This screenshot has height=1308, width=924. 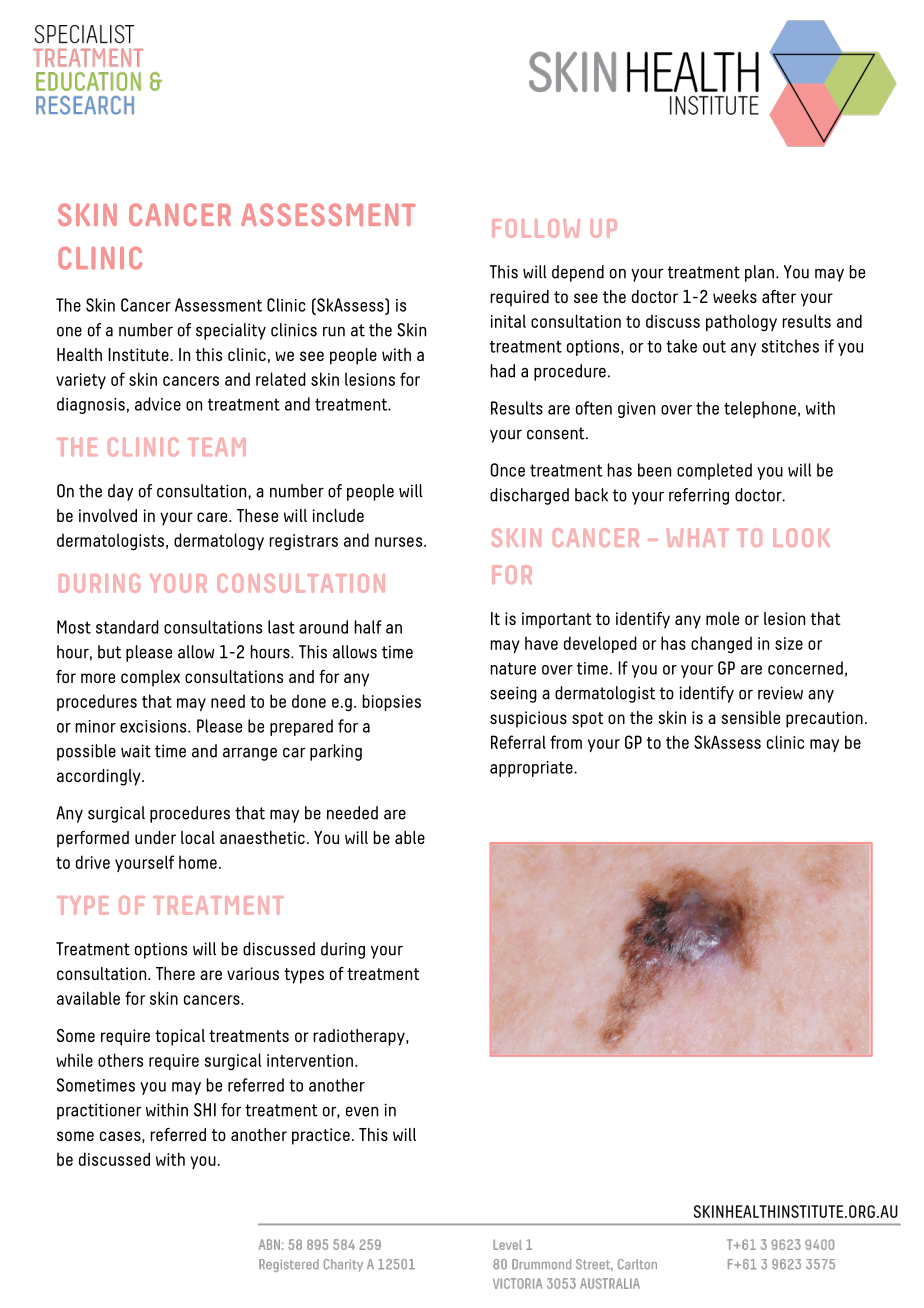 I want to click on telephone, so click(x=760, y=409).
